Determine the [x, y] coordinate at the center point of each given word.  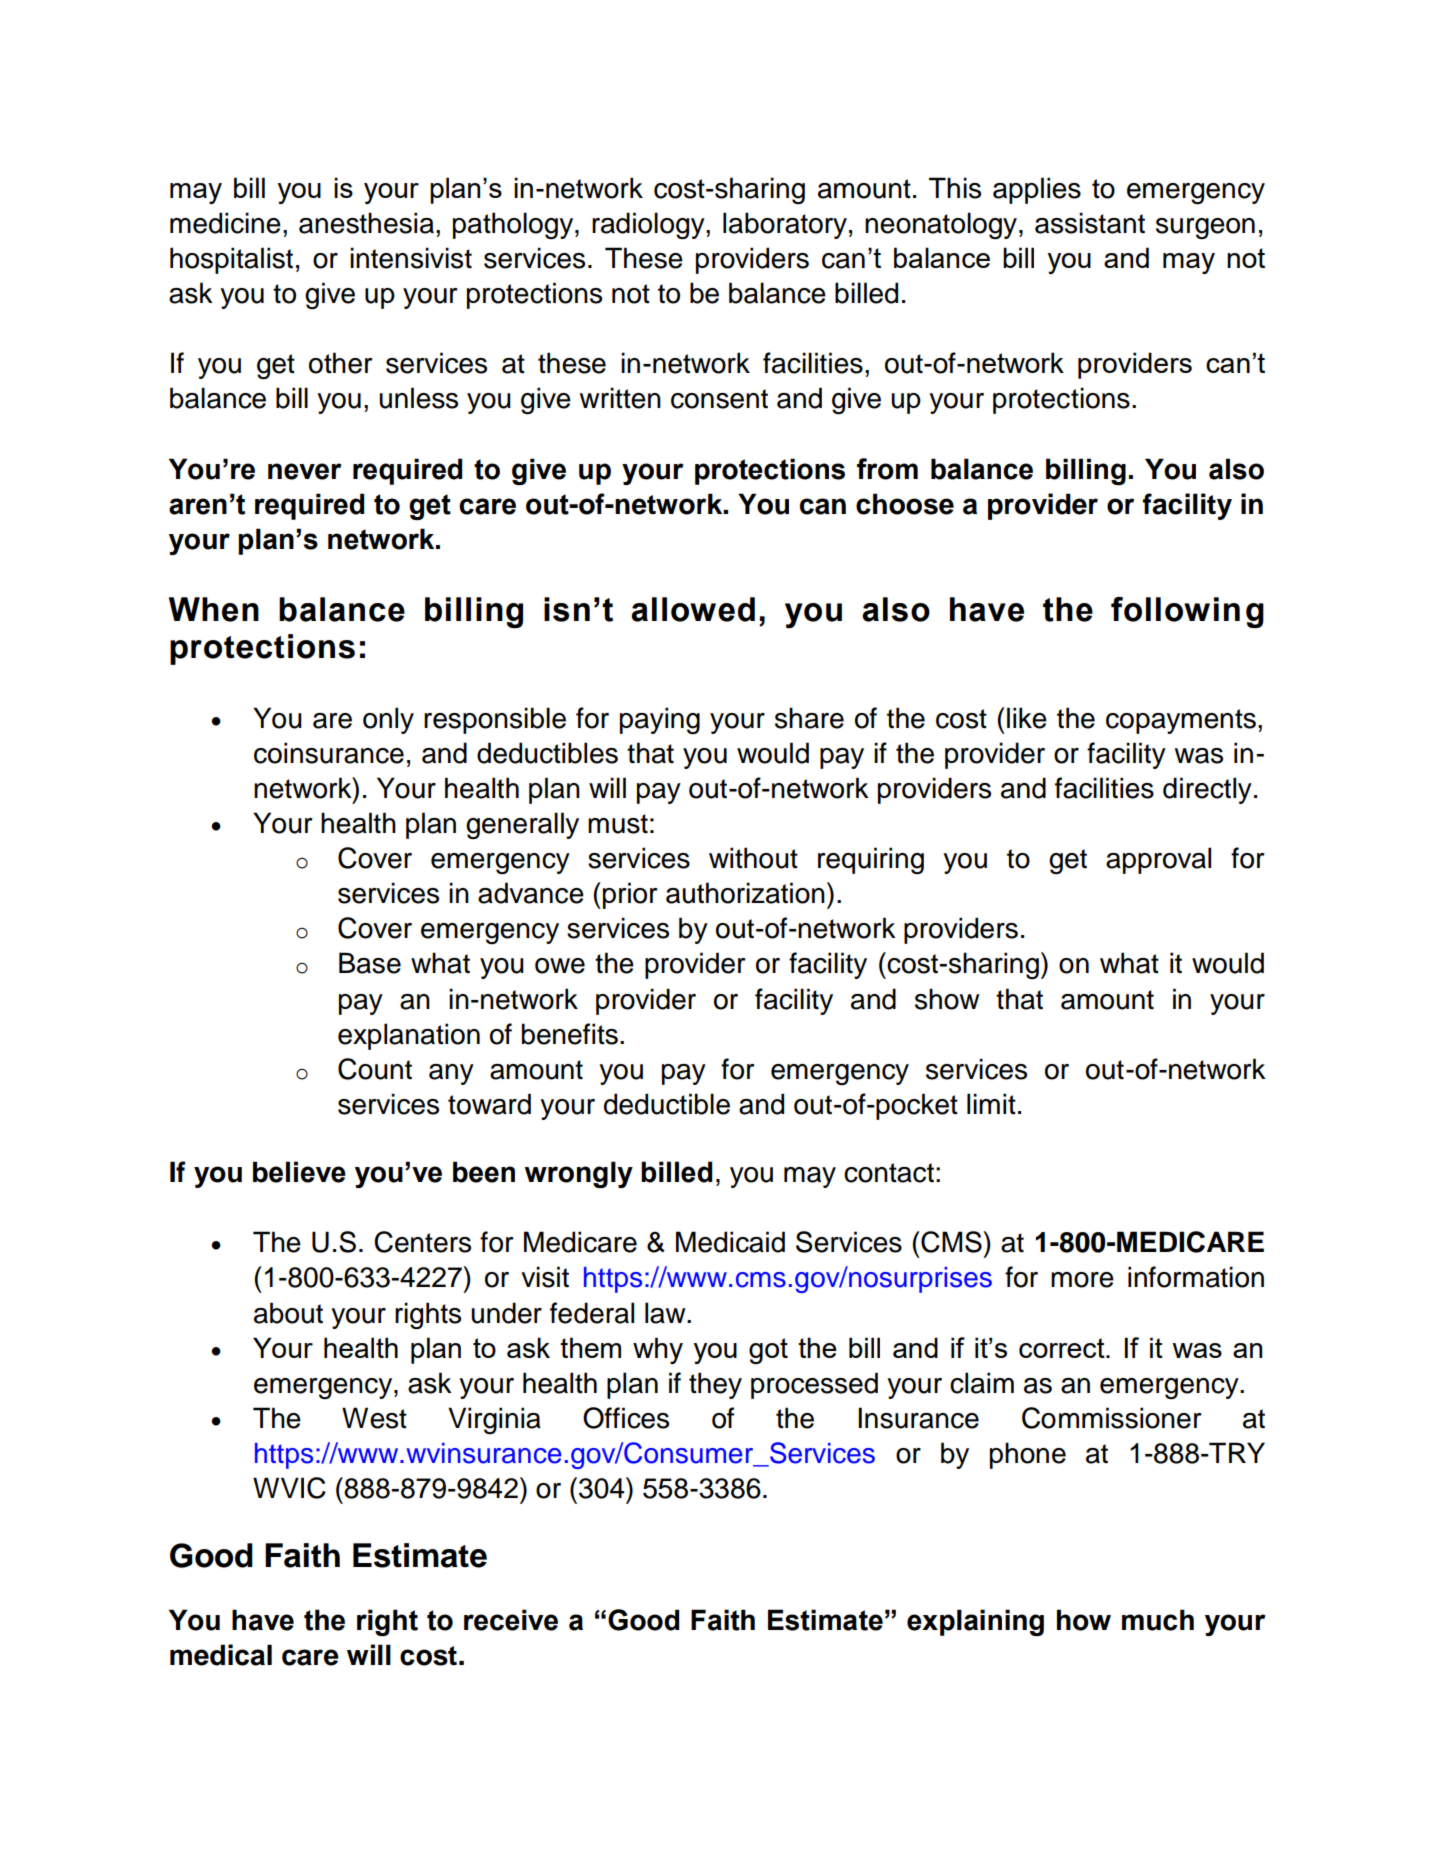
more [1082, 1280]
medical [221, 1655]
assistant [1090, 223]
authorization [745, 893]
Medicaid [730, 1242]
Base [370, 963]
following [1187, 612]
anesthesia [366, 223]
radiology [649, 226]
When [214, 609]
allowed [693, 609]
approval [1158, 860]
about [288, 1313]
